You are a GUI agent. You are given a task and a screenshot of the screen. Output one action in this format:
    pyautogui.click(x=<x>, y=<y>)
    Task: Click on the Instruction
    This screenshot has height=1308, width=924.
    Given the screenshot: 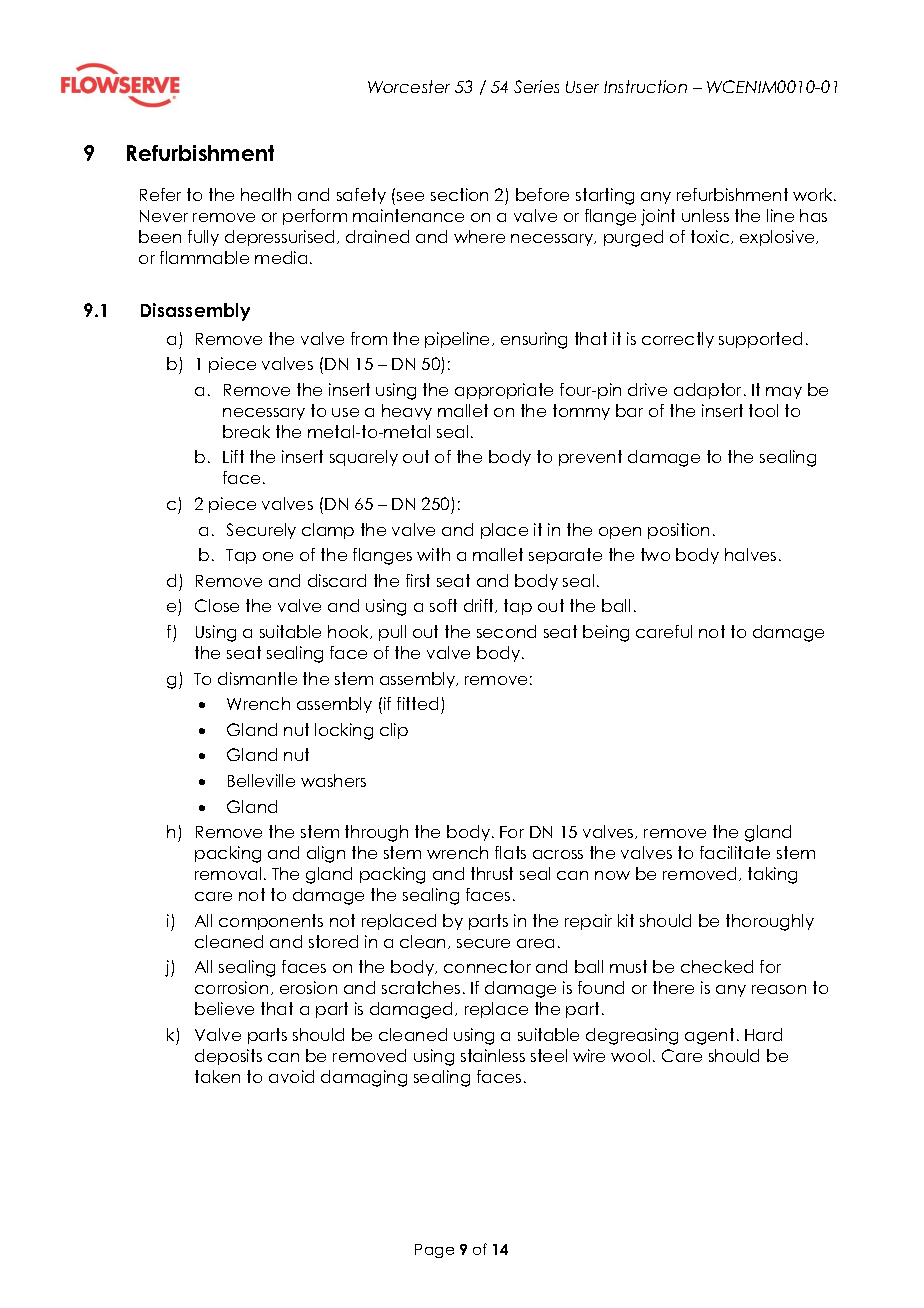 What is the action you would take?
    pyautogui.click(x=645, y=86)
